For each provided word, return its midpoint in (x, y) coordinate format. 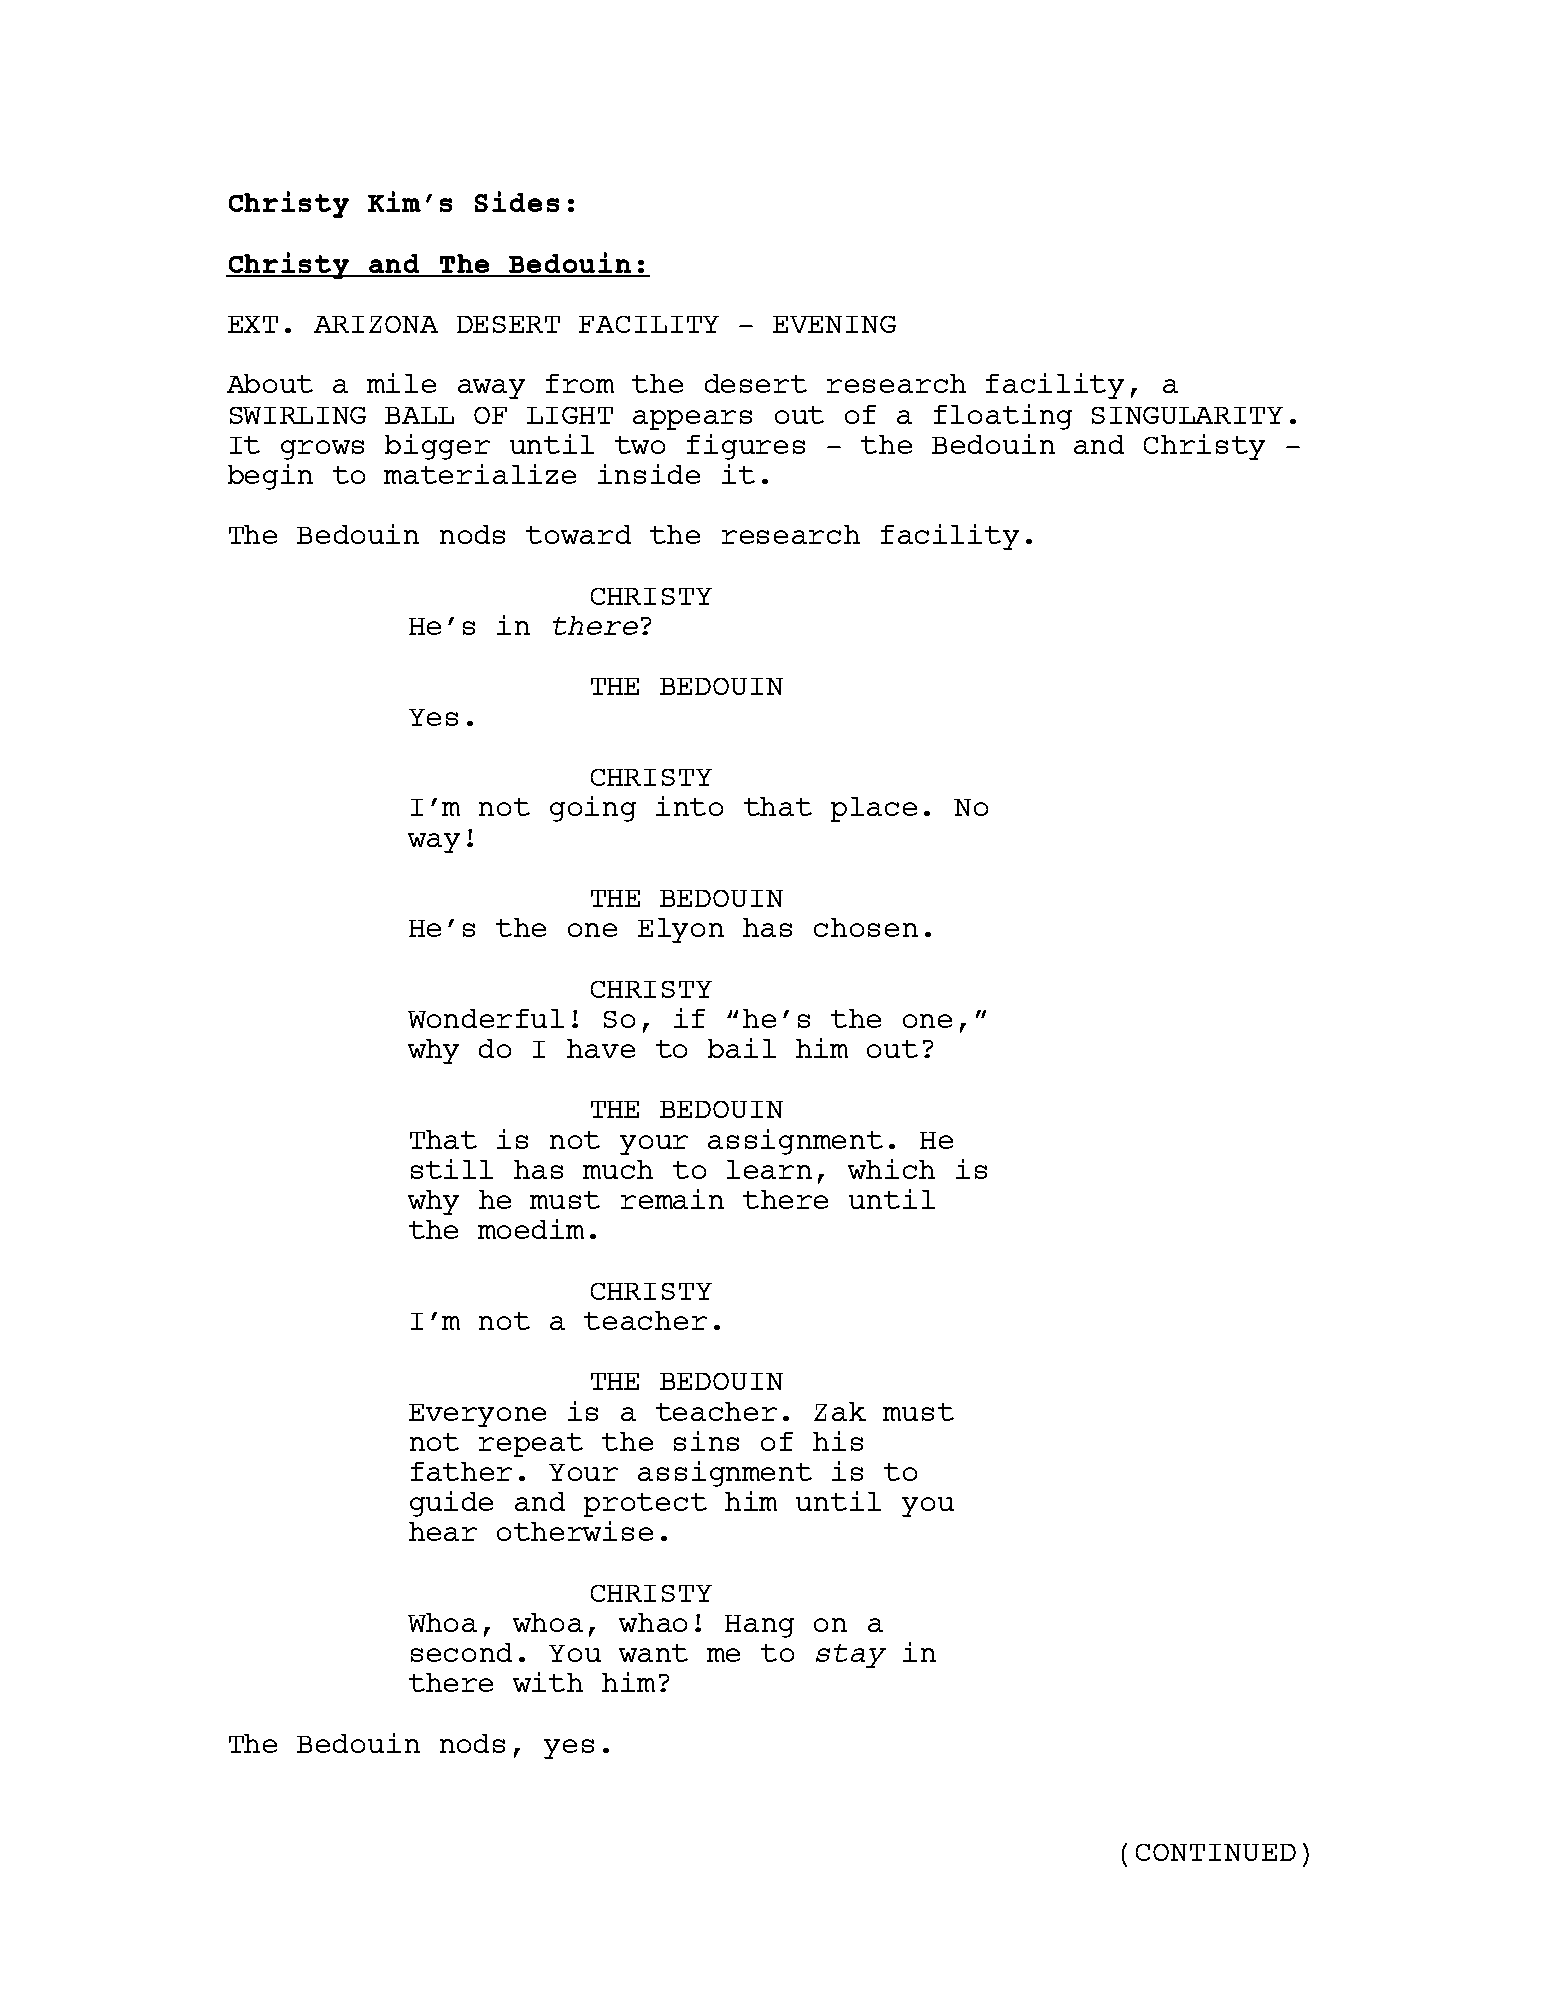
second (461, 1652)
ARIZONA (376, 324)
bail (742, 1048)
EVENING (834, 324)
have (601, 1048)
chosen (866, 927)
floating (1003, 417)
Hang (759, 1626)
